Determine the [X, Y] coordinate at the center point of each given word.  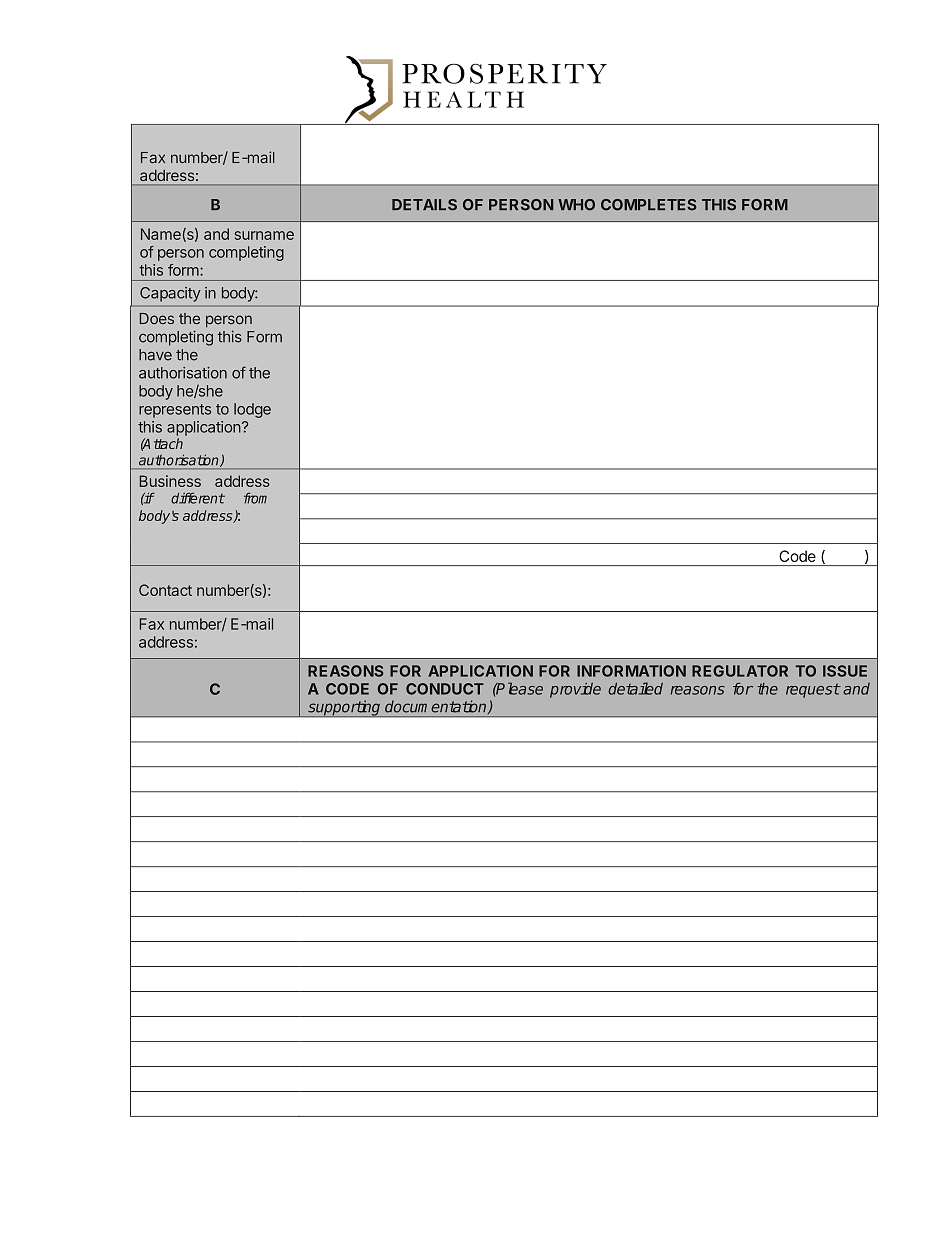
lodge [252, 410]
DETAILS [424, 205]
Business [170, 481]
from [255, 498]
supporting [344, 708]
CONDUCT [445, 689]
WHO [576, 205]
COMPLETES [649, 205]
